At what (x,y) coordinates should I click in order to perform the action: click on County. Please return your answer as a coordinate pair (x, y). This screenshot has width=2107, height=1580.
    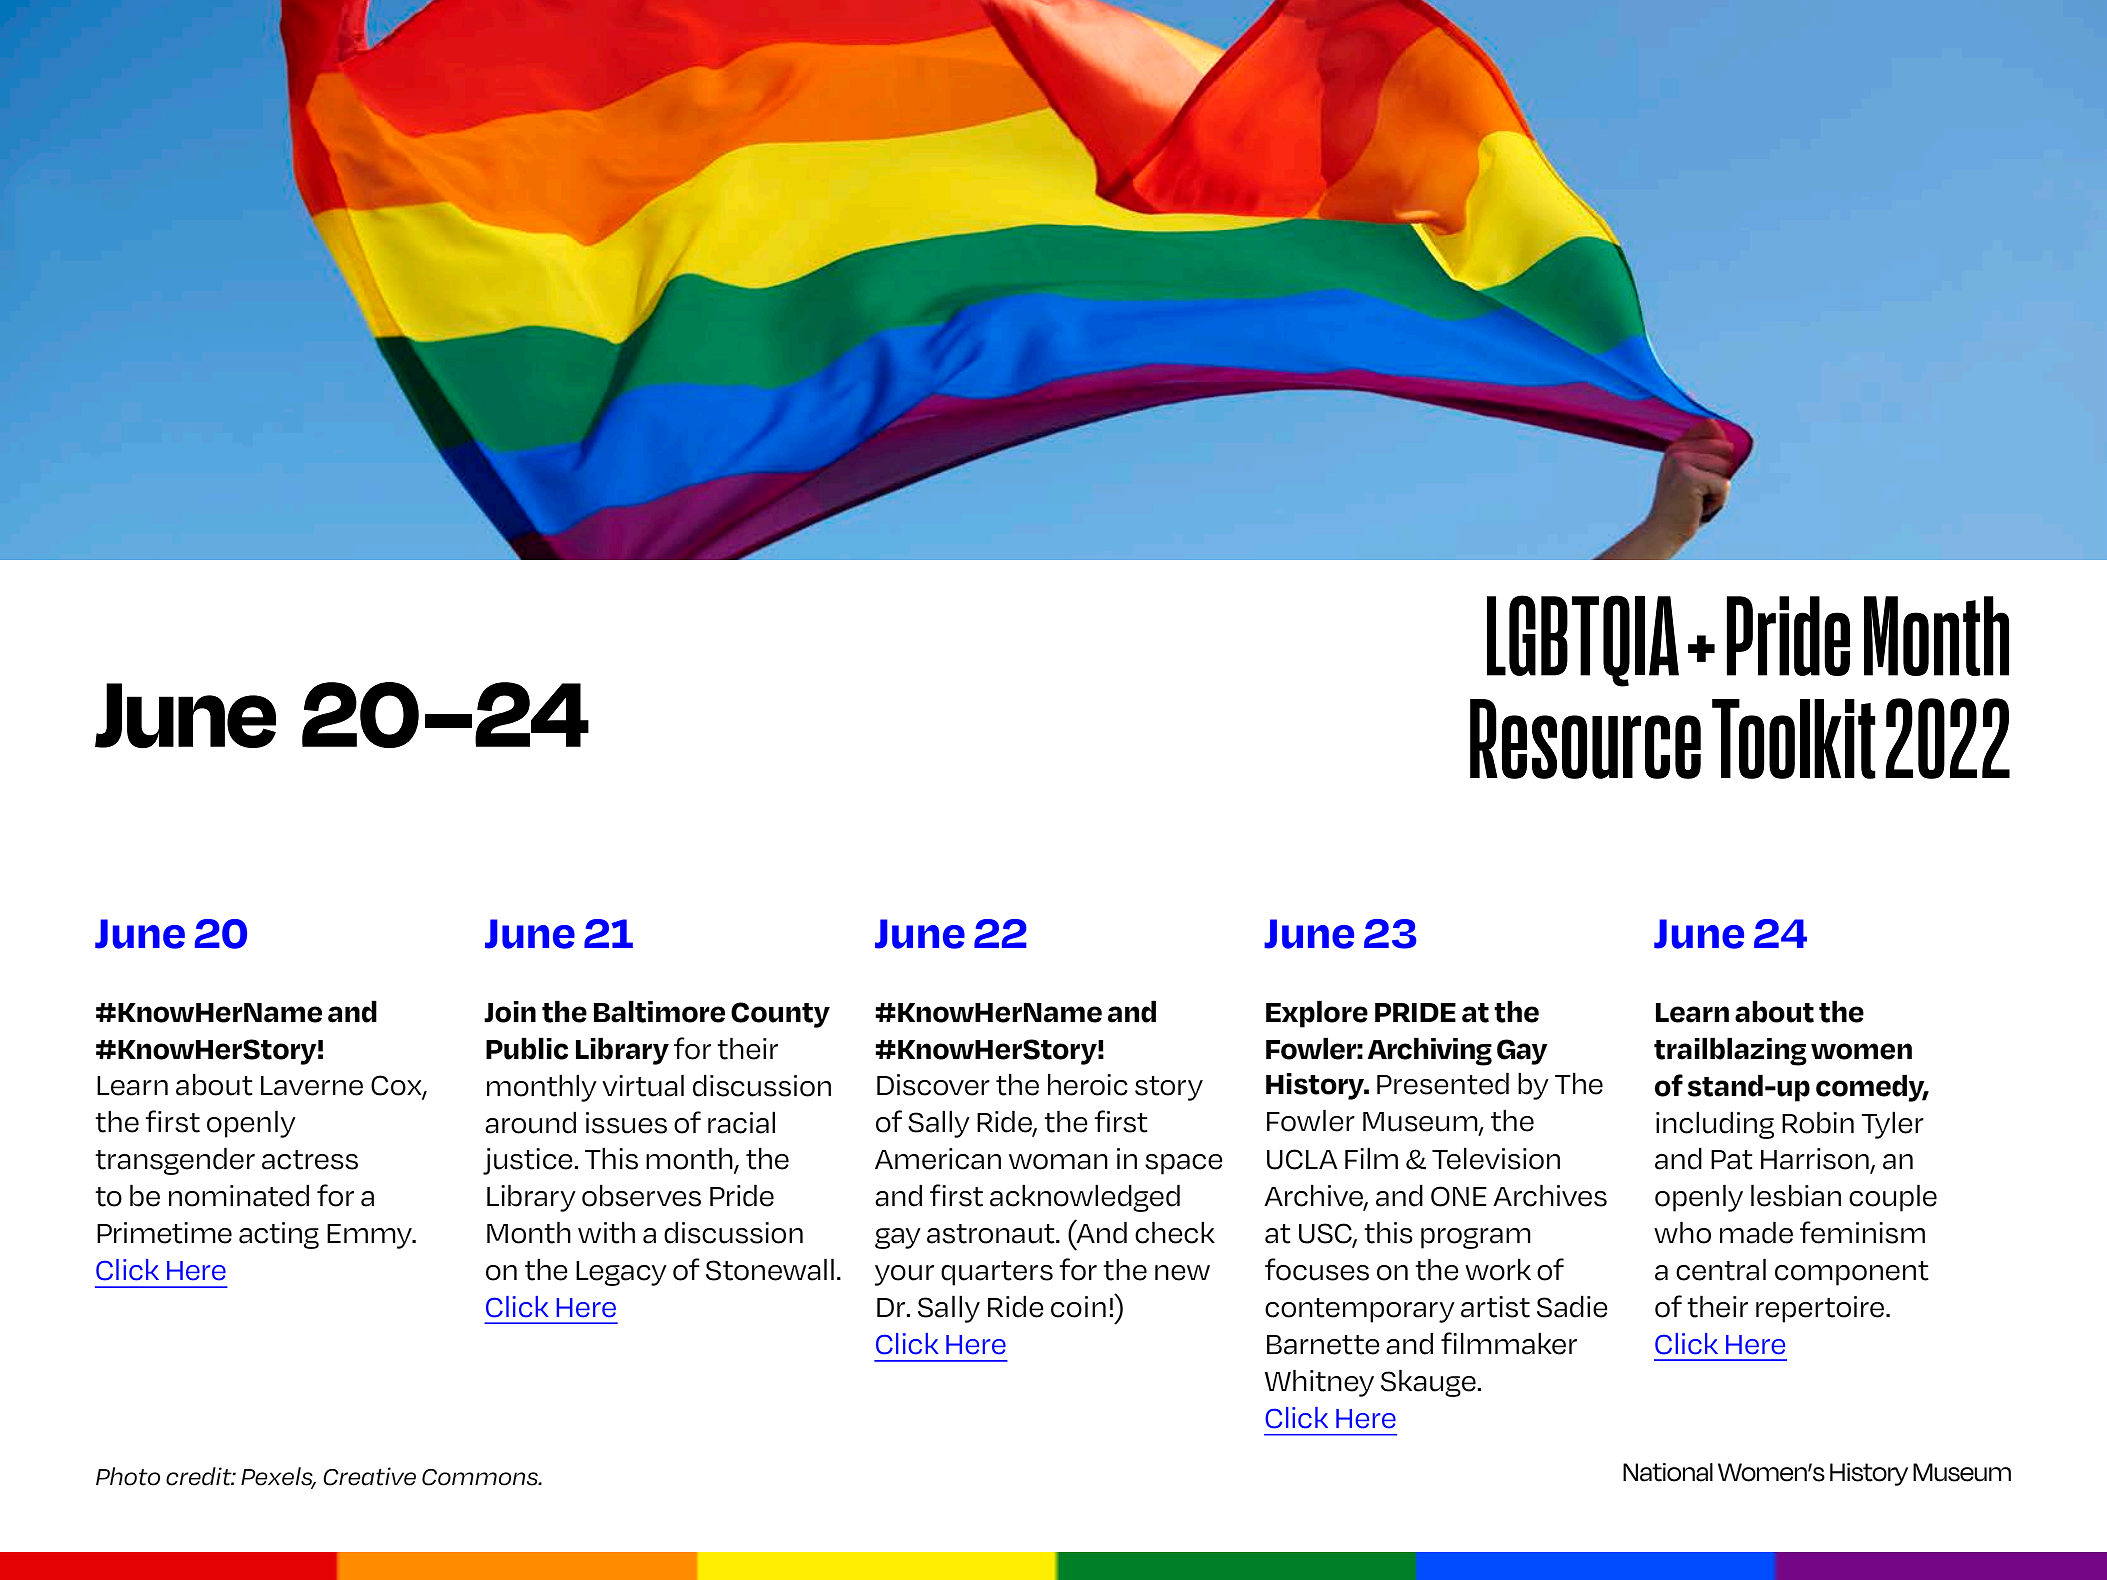
    Looking at the image, I should click on (780, 1015).
